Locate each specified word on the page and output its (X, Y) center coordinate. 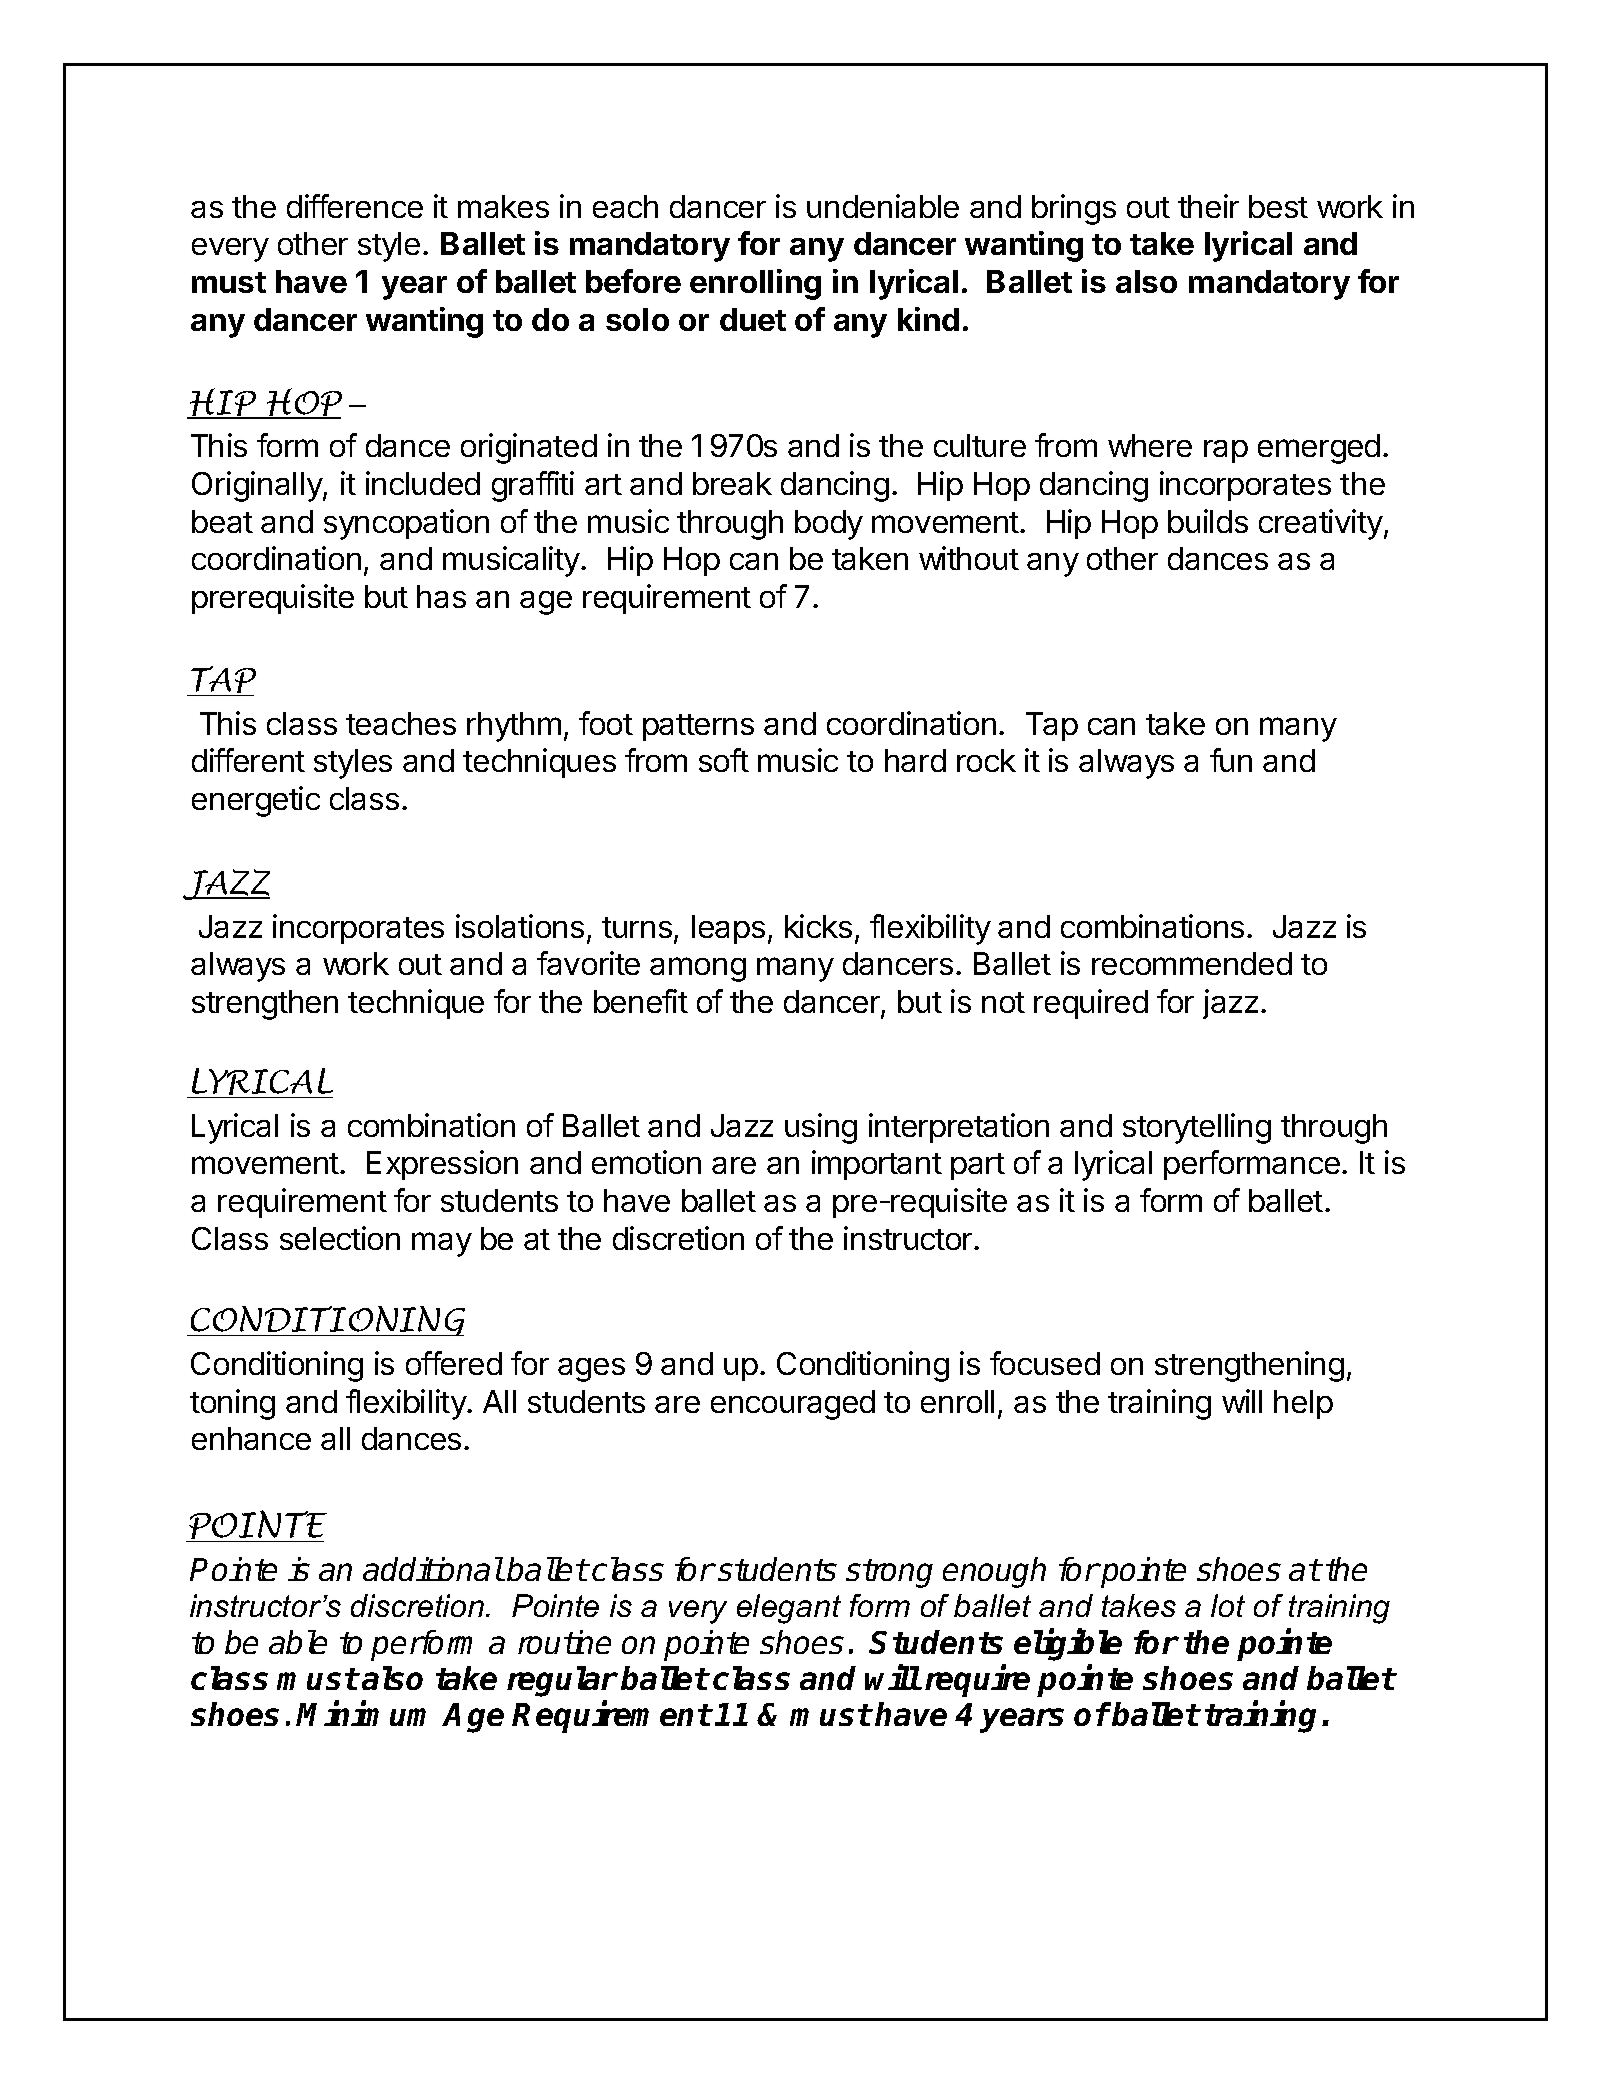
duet (753, 319)
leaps (728, 929)
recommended (1192, 963)
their (1208, 206)
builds (1208, 521)
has (441, 596)
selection (340, 1238)
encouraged (793, 1405)
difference (355, 206)
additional (433, 1569)
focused (1045, 1363)
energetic (256, 801)
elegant (789, 1609)
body (829, 525)
